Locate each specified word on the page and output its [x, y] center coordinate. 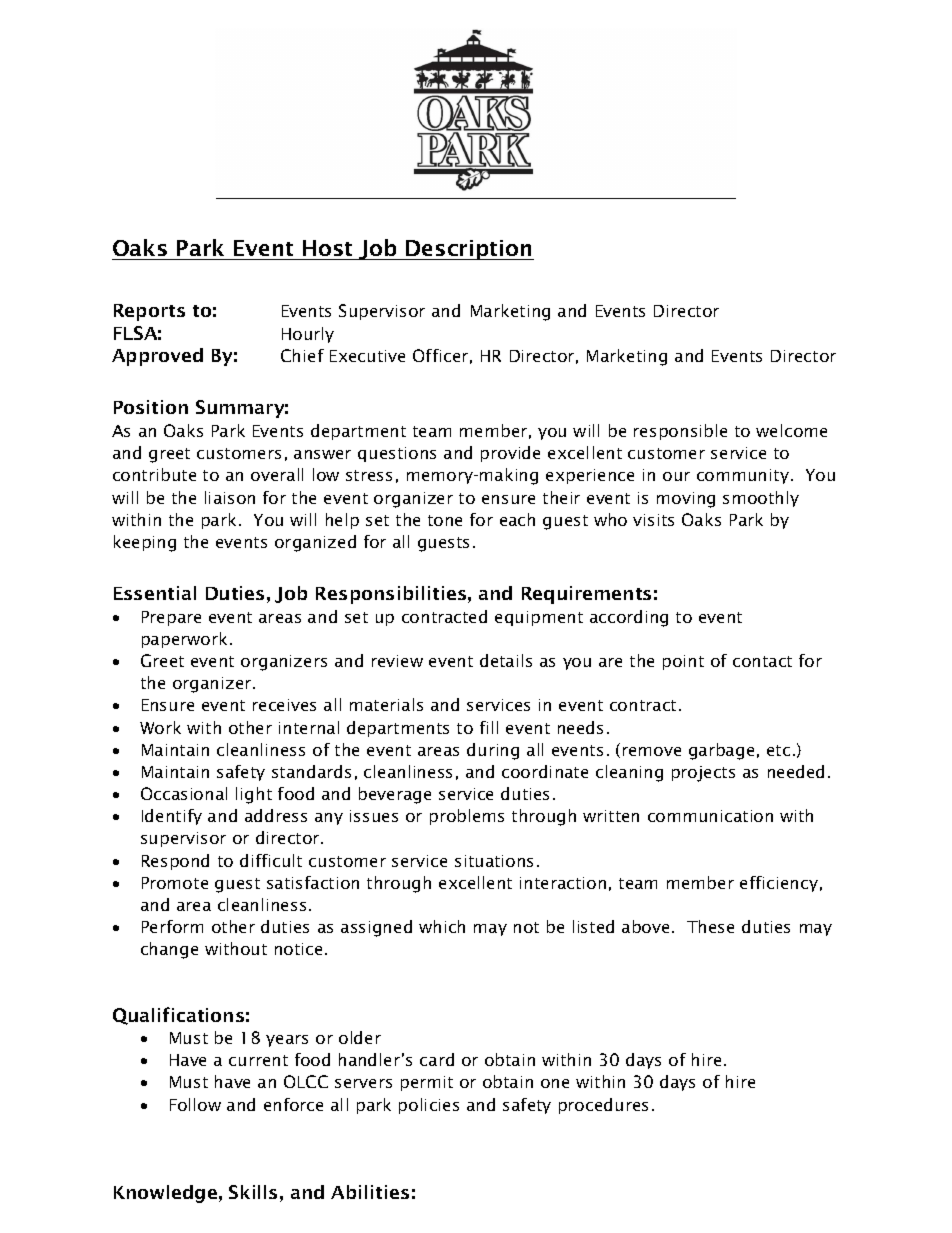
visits [653, 520]
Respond [175, 862]
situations [494, 861]
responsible [680, 432]
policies [429, 1106]
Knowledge [165, 1194]
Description [469, 250]
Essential [155, 593]
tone [445, 520]
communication [710, 816]
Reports [149, 312]
